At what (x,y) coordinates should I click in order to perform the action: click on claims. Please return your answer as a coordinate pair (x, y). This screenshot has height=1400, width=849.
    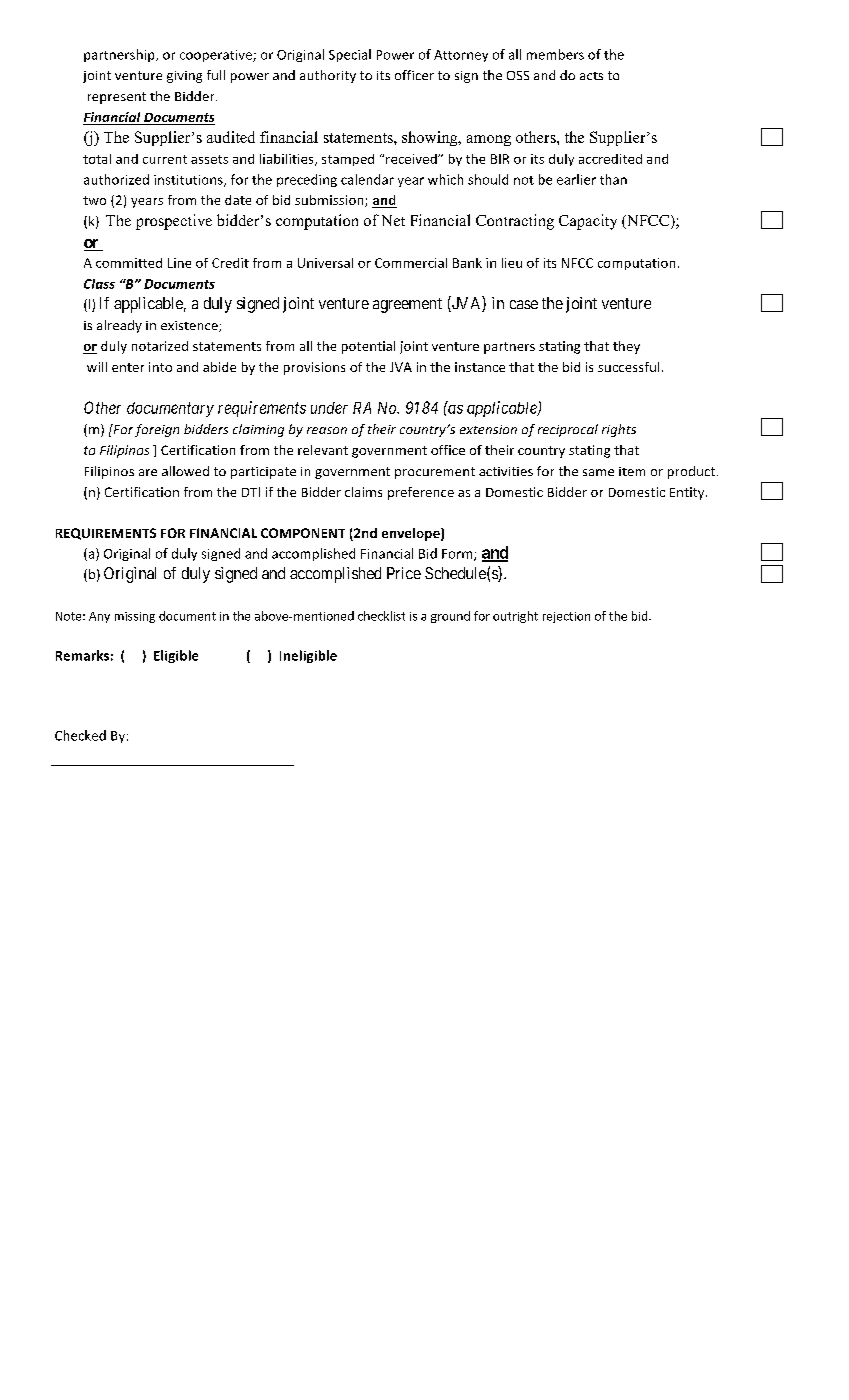
    Looking at the image, I should click on (363, 492).
